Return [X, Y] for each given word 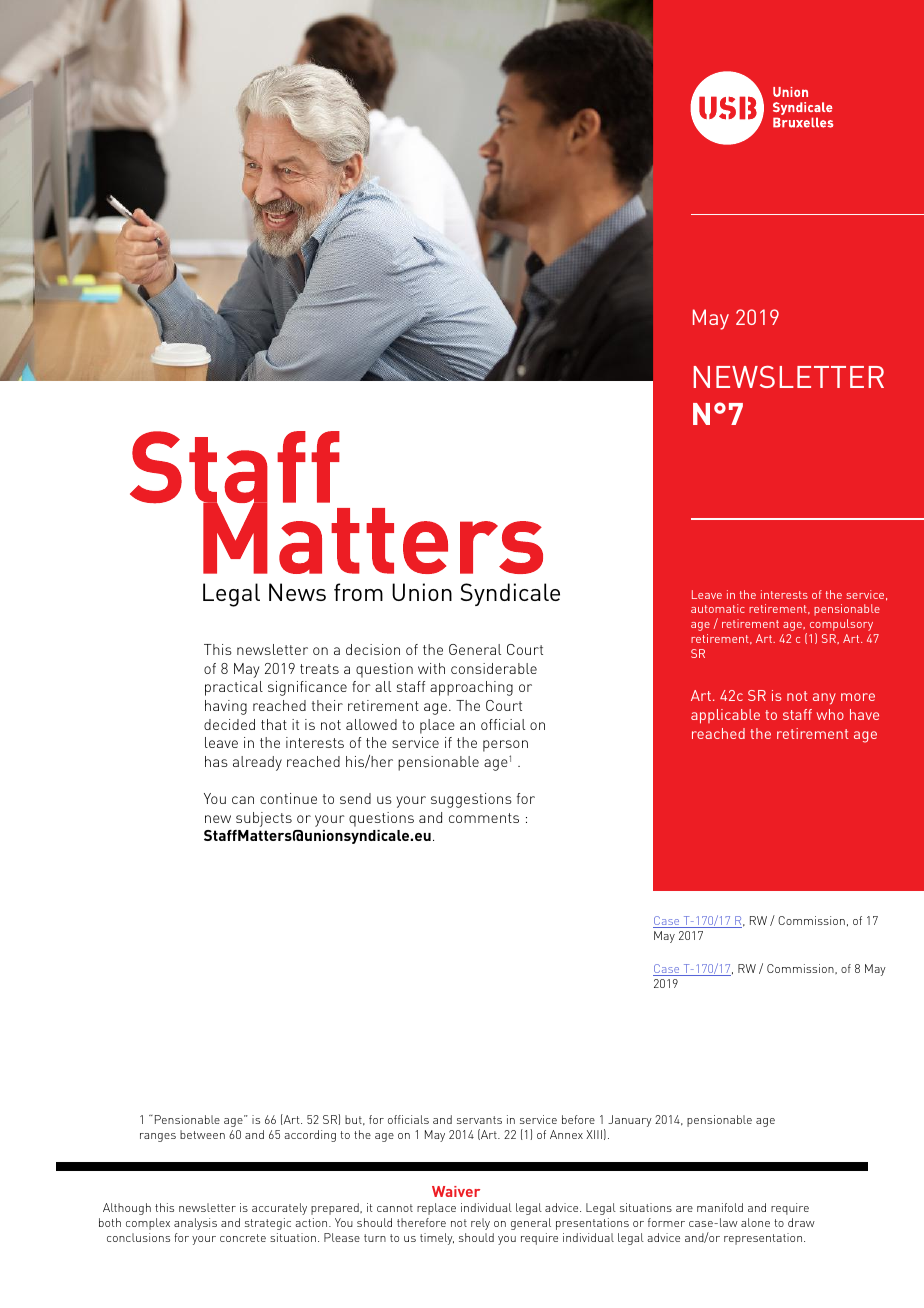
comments [484, 818]
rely [480, 1224]
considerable [494, 668]
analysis [195, 1224]
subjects [264, 819]
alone [755, 1222]
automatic [718, 608]
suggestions [471, 800]
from [358, 592]
